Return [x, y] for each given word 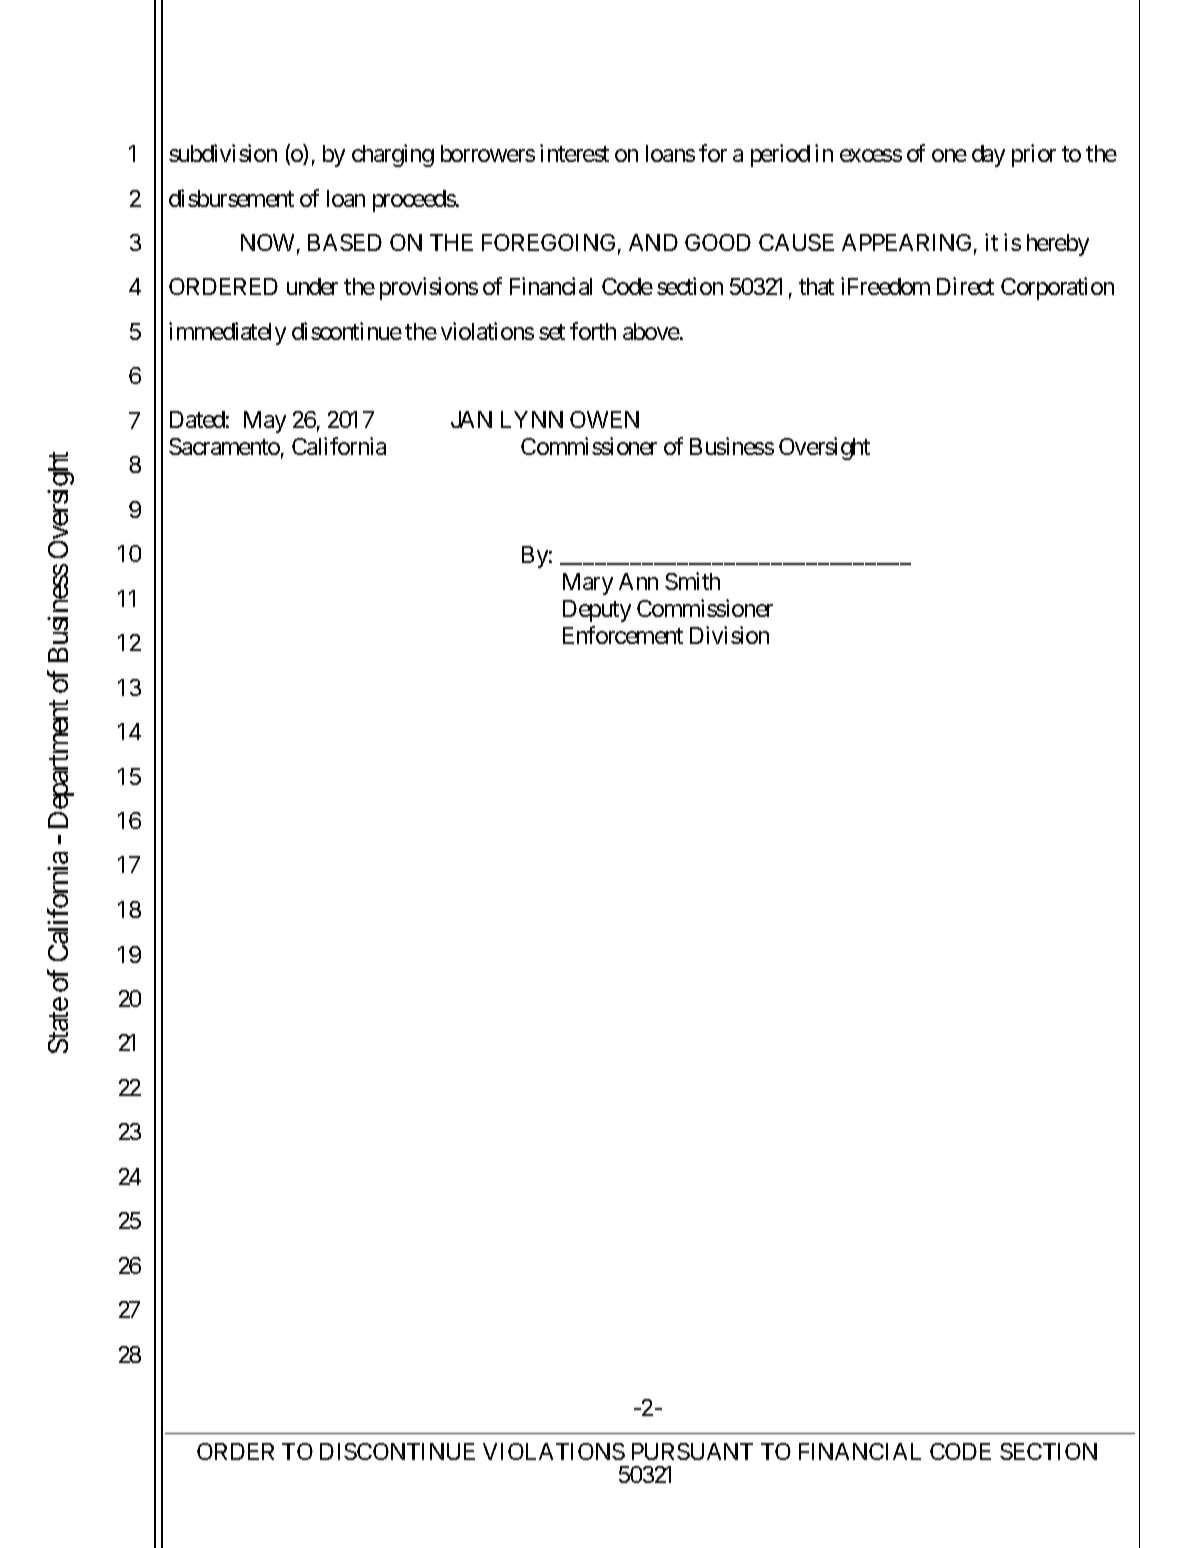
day [988, 156]
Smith [692, 581]
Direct [965, 286]
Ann [638, 581]
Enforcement [623, 635]
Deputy [597, 611]
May [265, 422]
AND [653, 242]
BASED [345, 242]
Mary [588, 584]
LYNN [532, 419]
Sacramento [224, 446]
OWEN [604, 419]
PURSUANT [692, 1451]
